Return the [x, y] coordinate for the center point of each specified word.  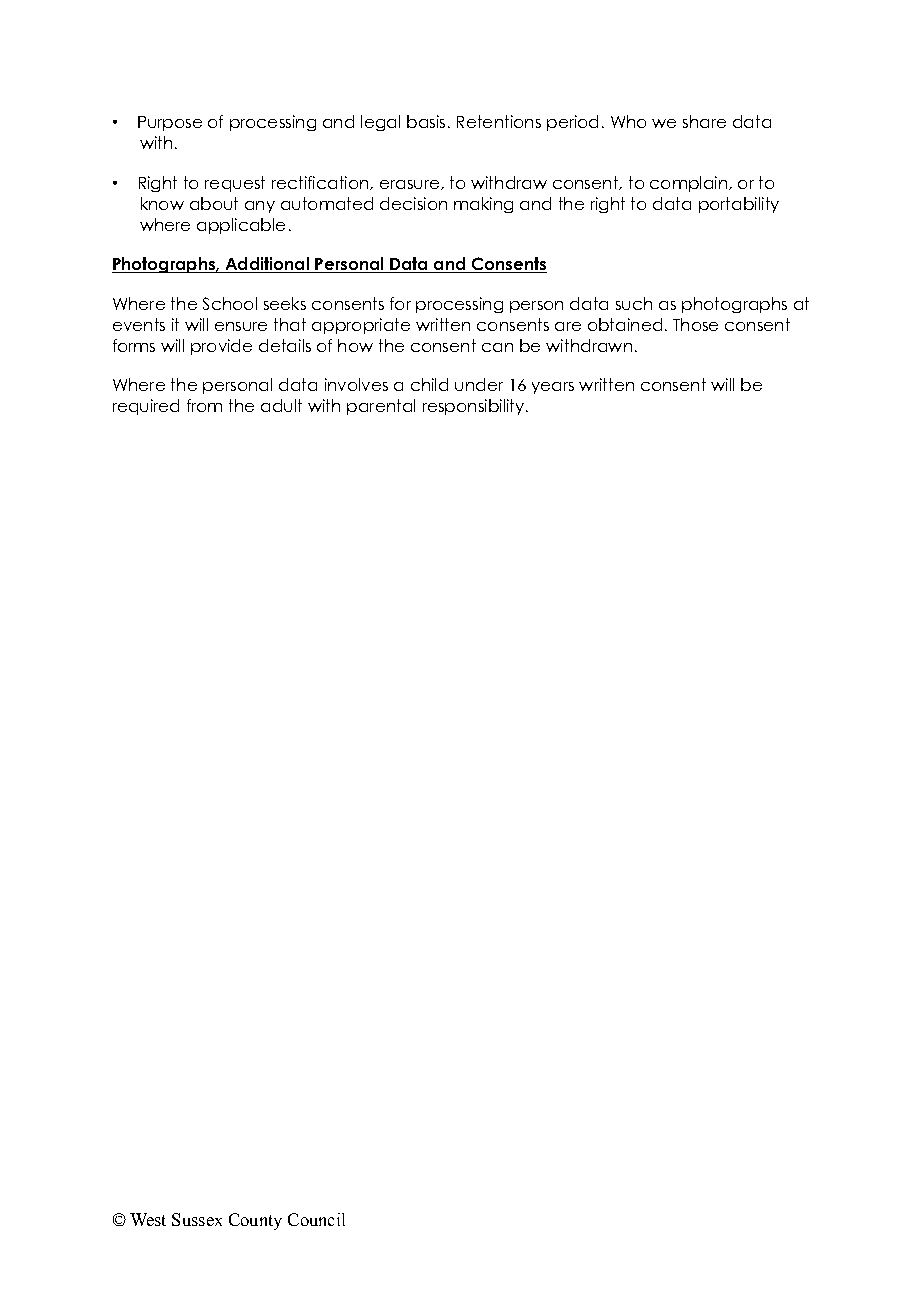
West [148, 1219]
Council [316, 1219]
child [429, 384]
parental [381, 407]
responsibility [475, 407]
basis [426, 121]
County [255, 1221]
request [235, 184]
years [553, 388]
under [479, 384]
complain [688, 184]
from [204, 405]
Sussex [197, 1219]
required [146, 407]
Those [695, 324]
